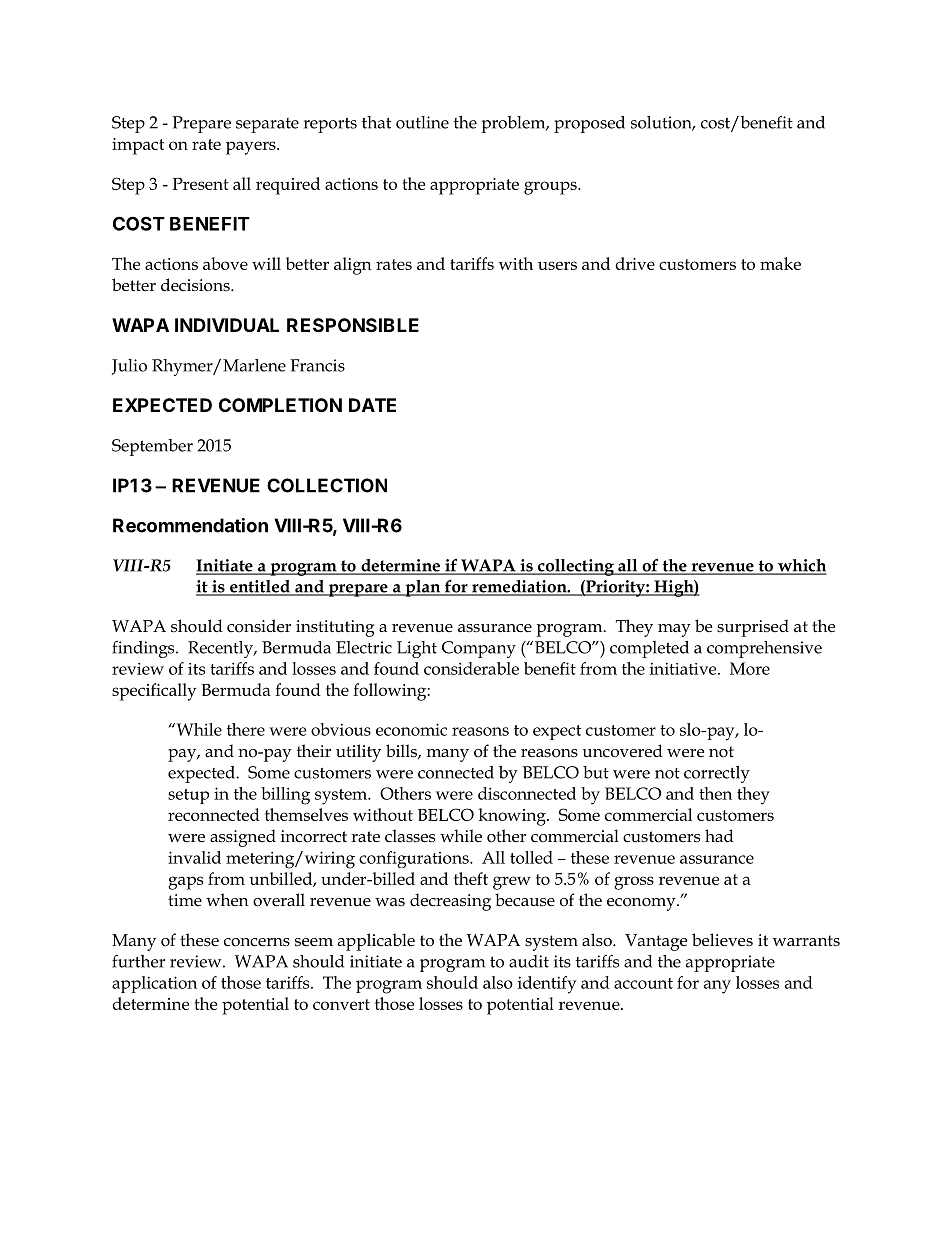 The width and height of the image is (952, 1233). Describe the element at coordinates (154, 984) in the image. I see `application` at that location.
